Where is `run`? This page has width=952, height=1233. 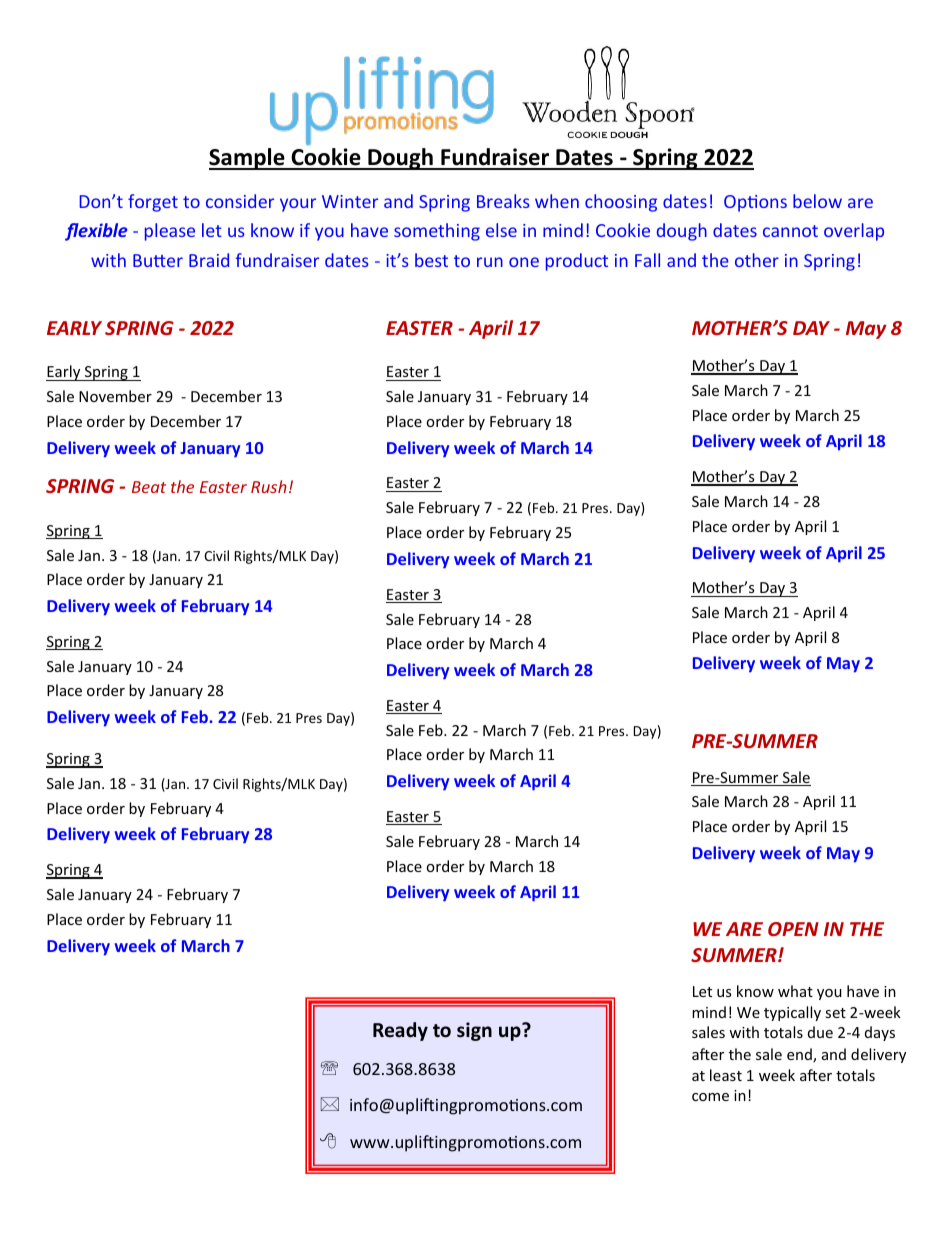 run is located at coordinates (490, 262).
